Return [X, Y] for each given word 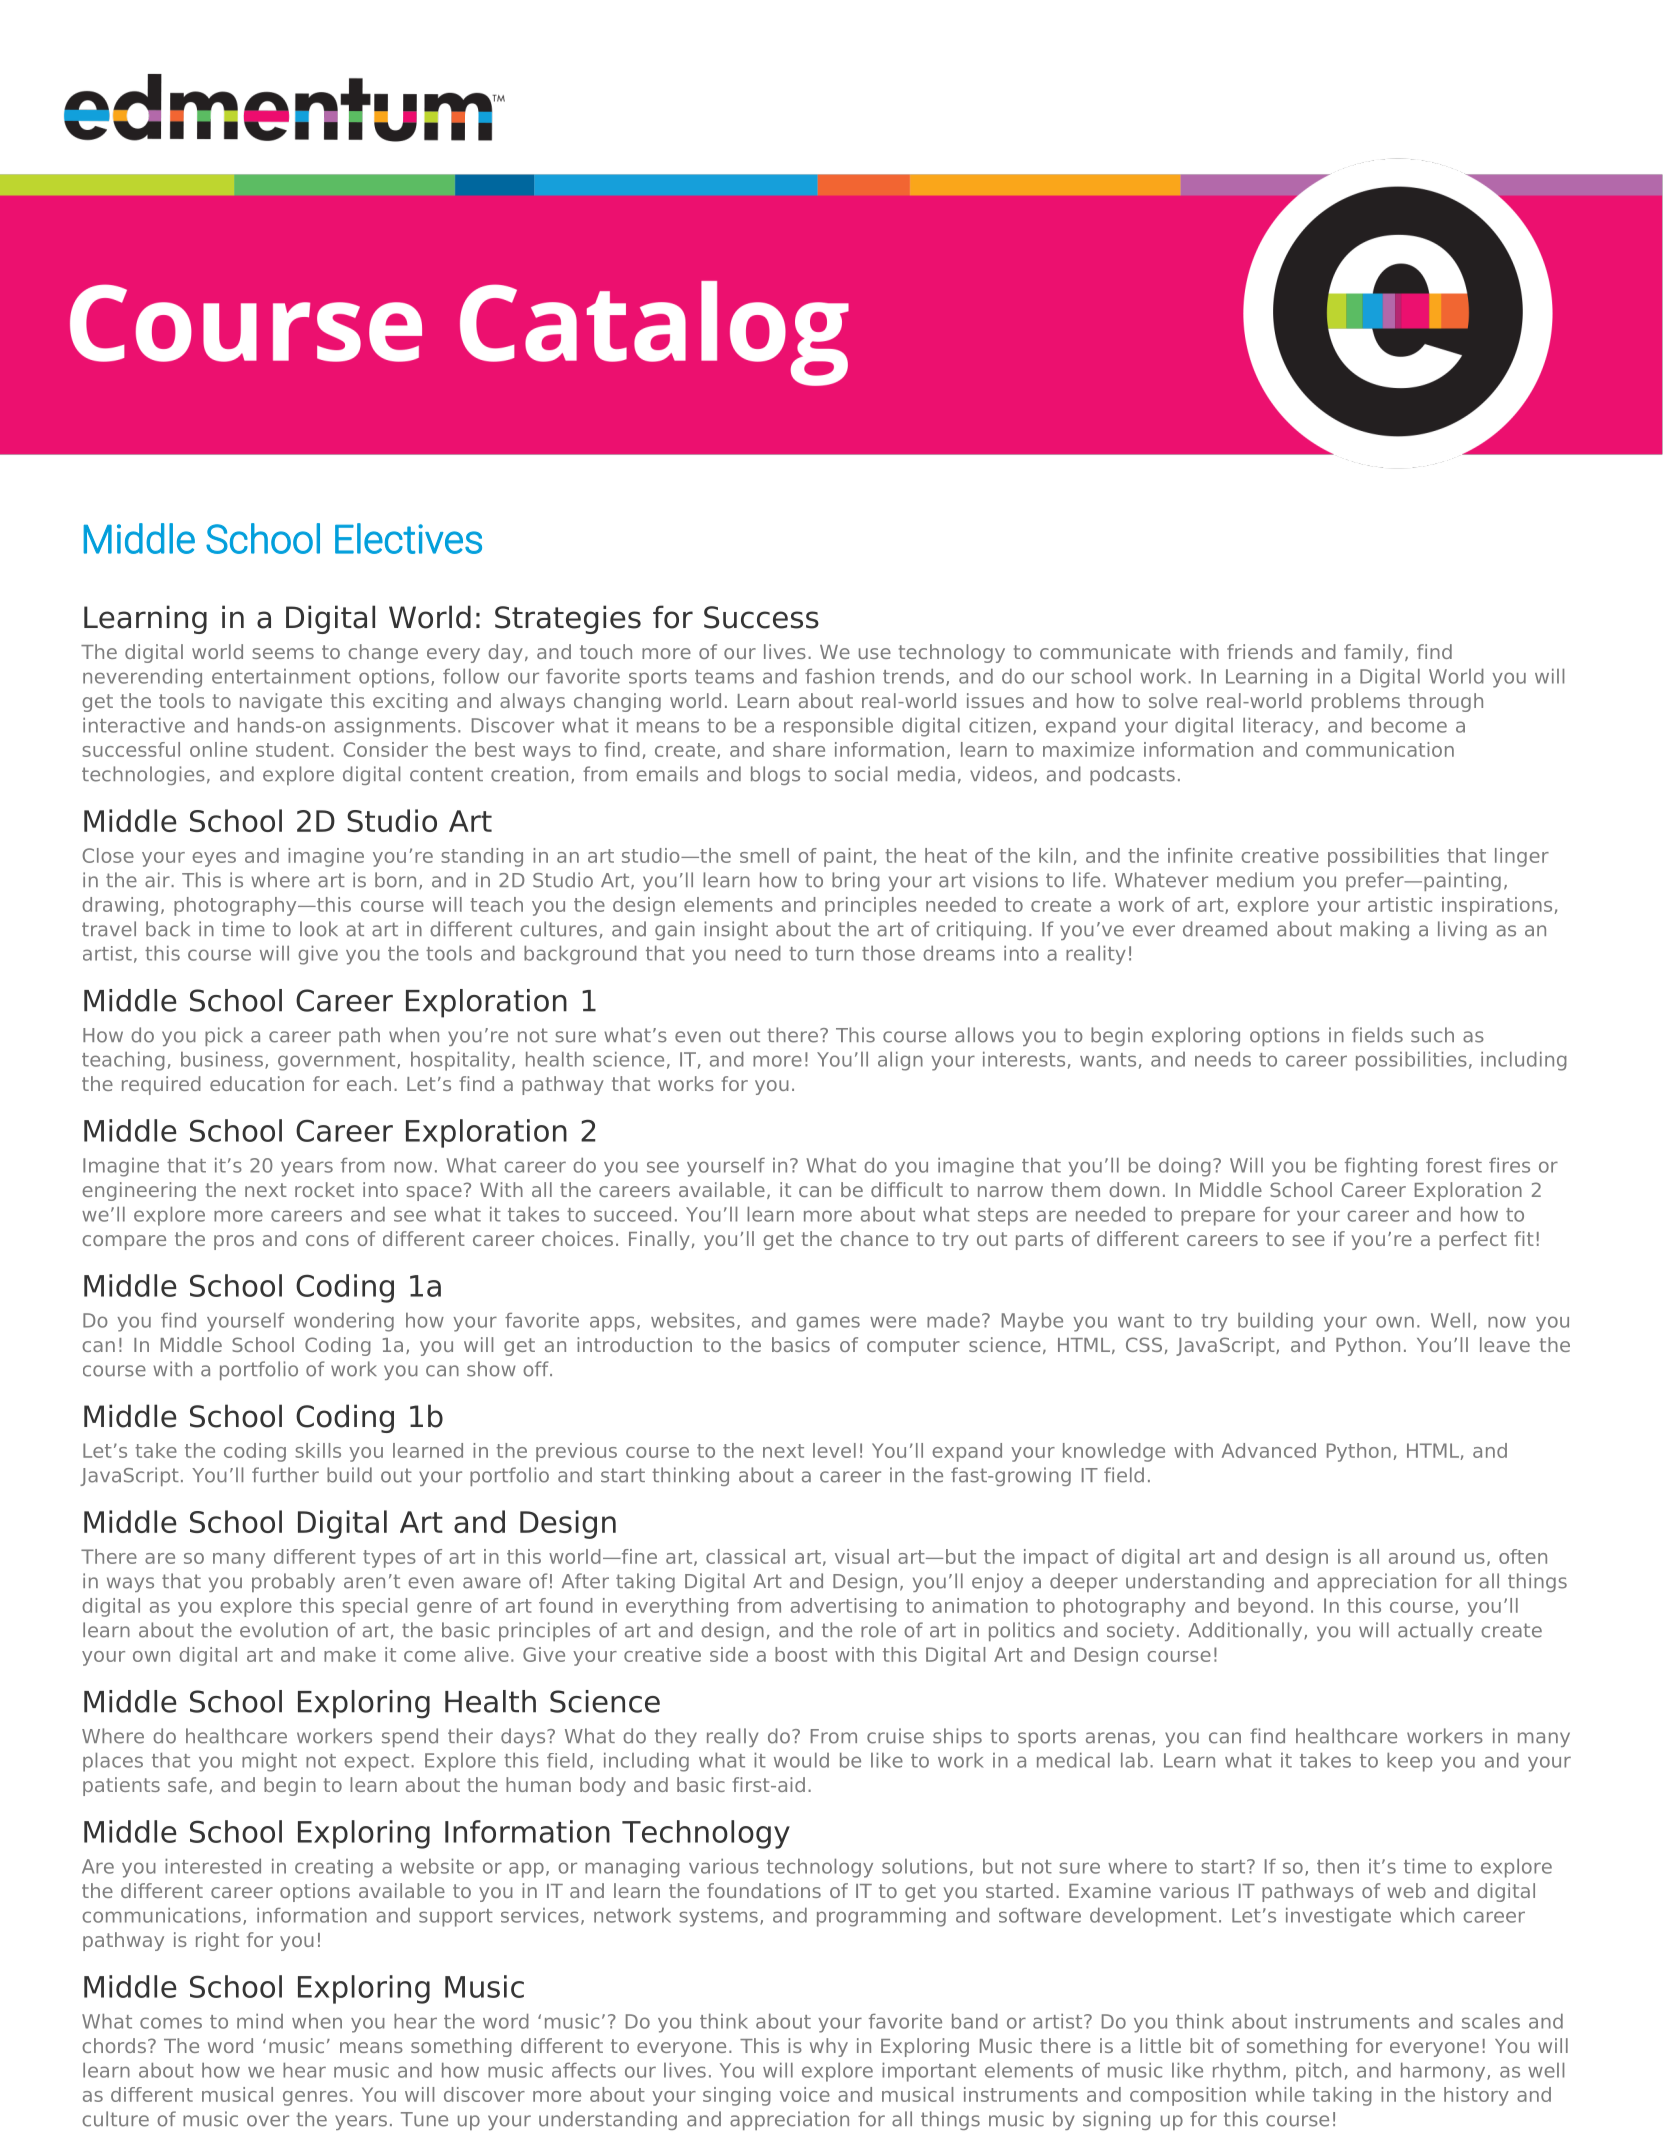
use [875, 653]
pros [234, 1242]
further [285, 1475]
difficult [907, 1189]
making [1374, 930]
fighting [1381, 1167]
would [801, 1760]
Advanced [1269, 1450]
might [269, 1762]
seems [283, 653]
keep [1409, 1762]
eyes [214, 859]
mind [260, 2021]
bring [856, 881]
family [1375, 653]
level [834, 1450]
